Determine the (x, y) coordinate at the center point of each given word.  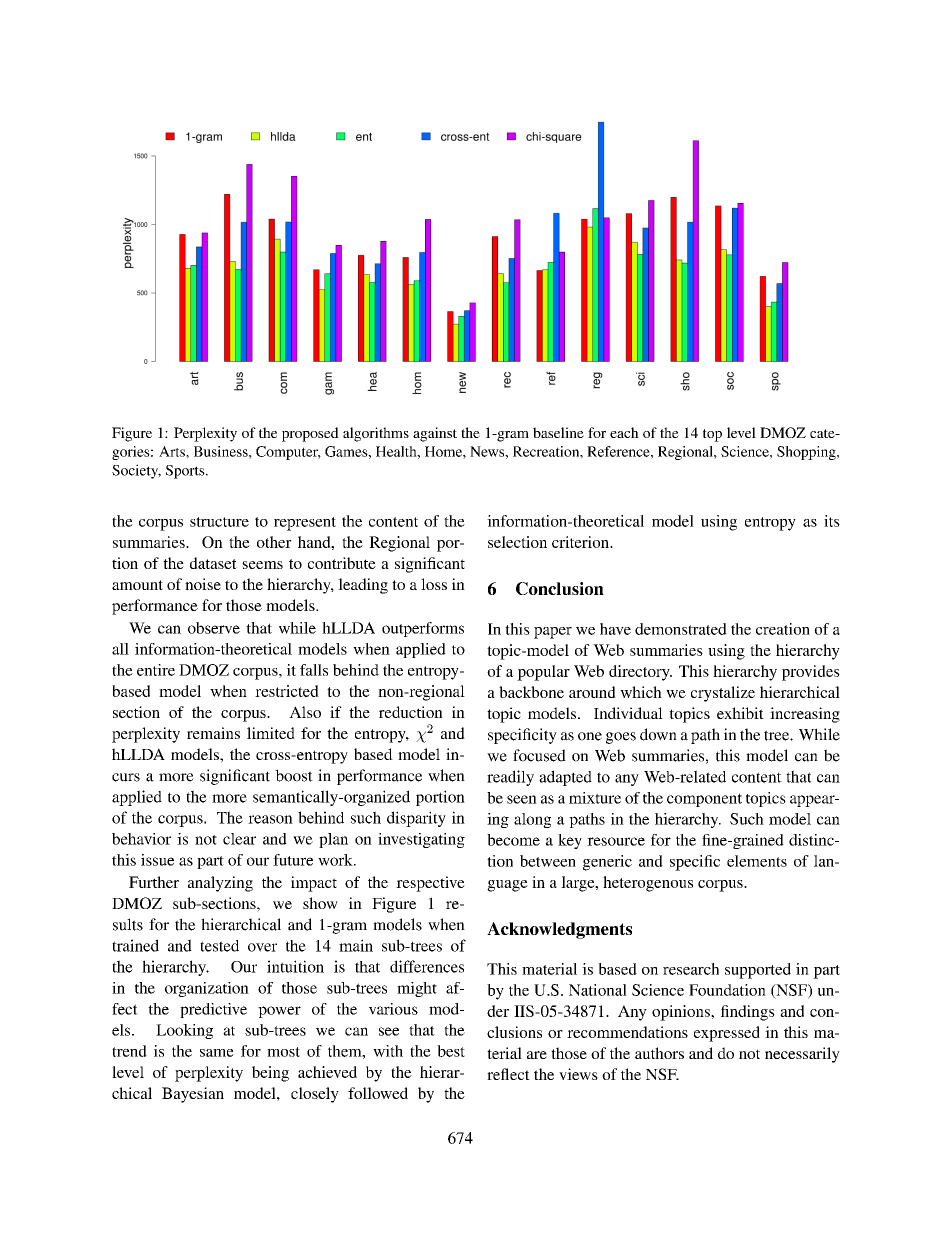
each (624, 432)
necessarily (802, 1055)
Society (136, 471)
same (217, 1053)
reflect (508, 1074)
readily (510, 778)
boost (294, 775)
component (704, 800)
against (435, 434)
